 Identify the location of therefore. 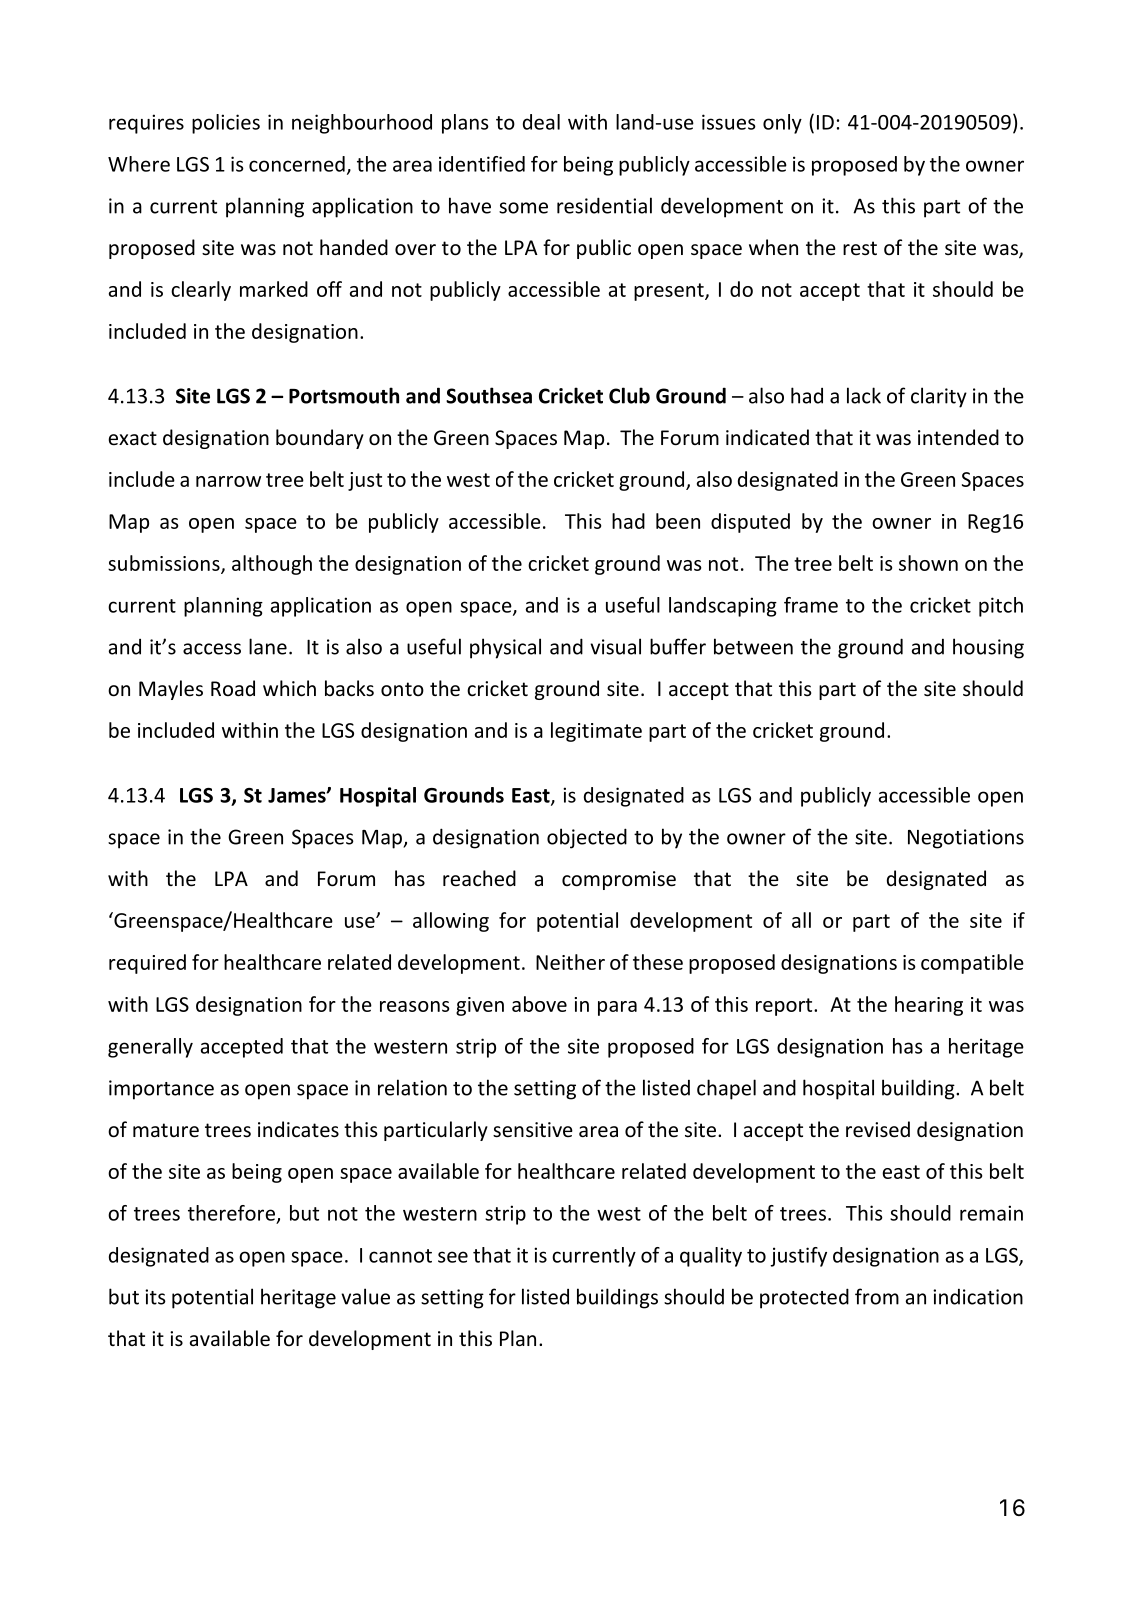
(231, 1213).
